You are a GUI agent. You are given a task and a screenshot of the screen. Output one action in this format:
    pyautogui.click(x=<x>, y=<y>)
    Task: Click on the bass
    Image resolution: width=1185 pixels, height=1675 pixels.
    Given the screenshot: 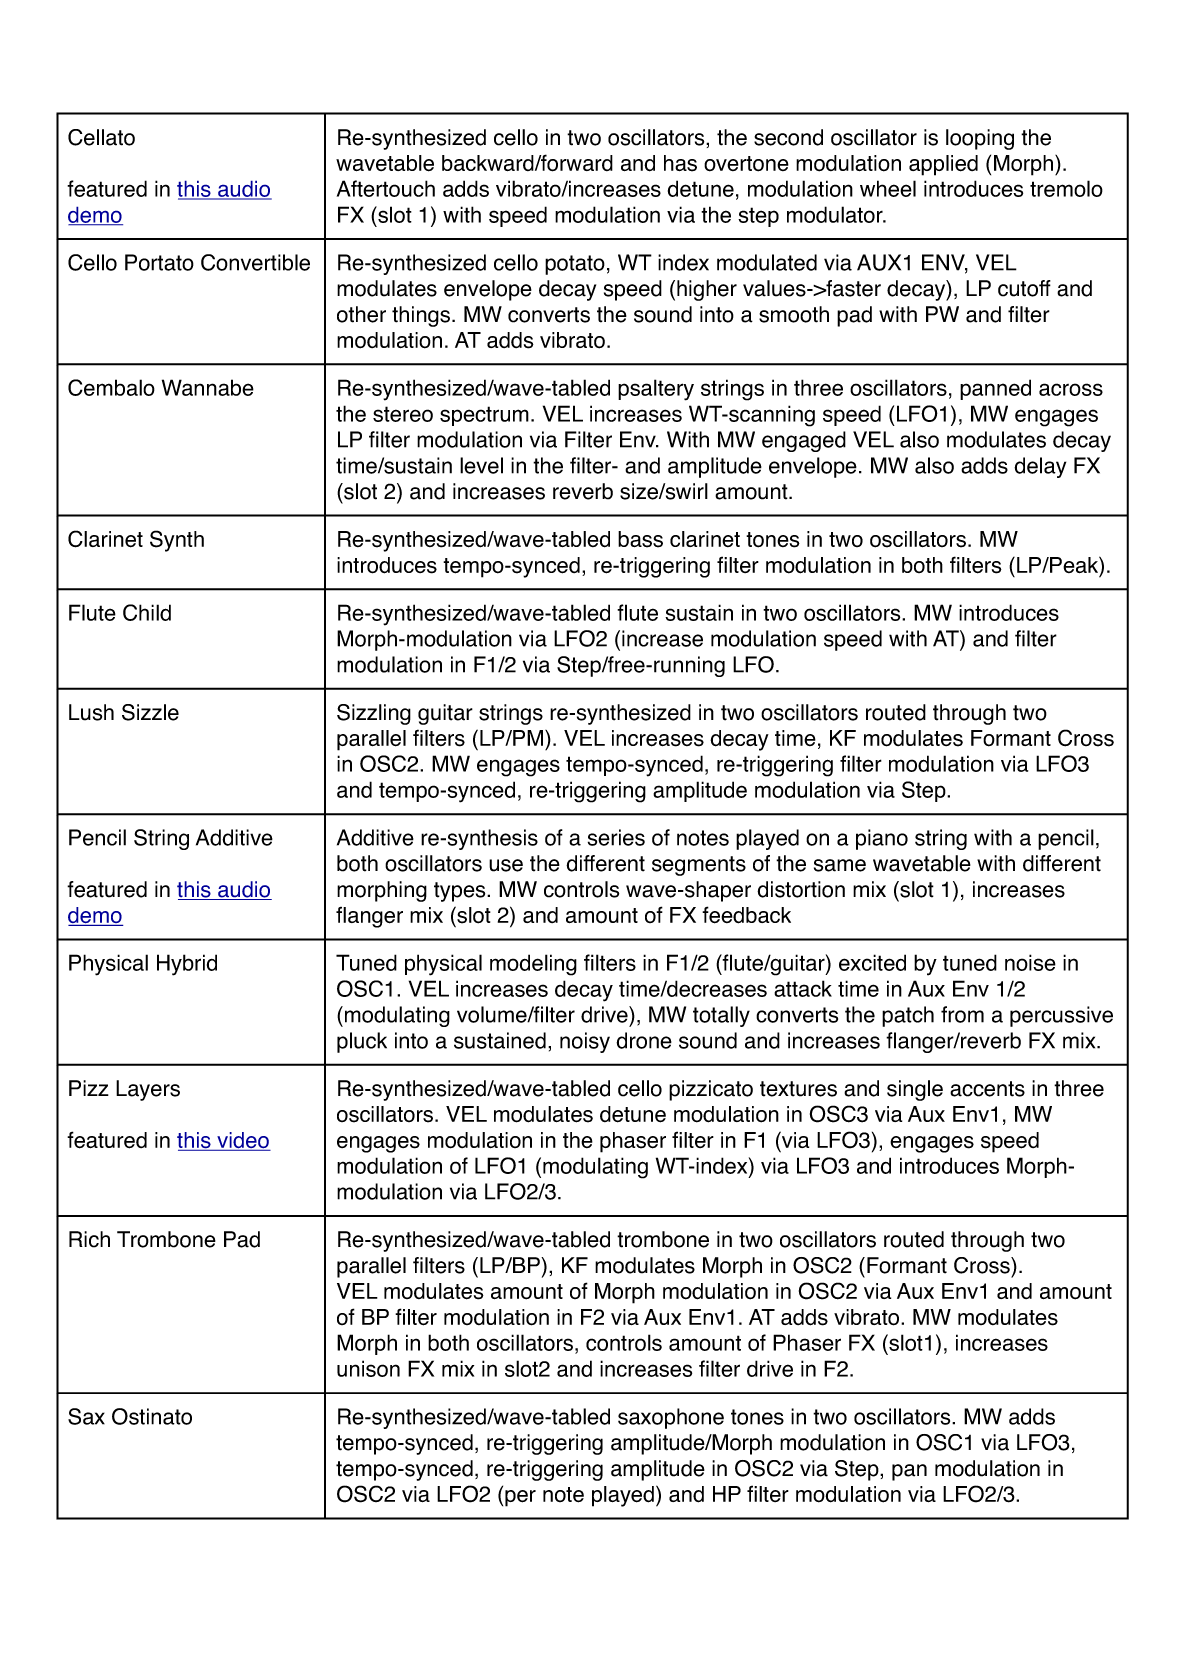 What is the action you would take?
    pyautogui.click(x=640, y=539)
